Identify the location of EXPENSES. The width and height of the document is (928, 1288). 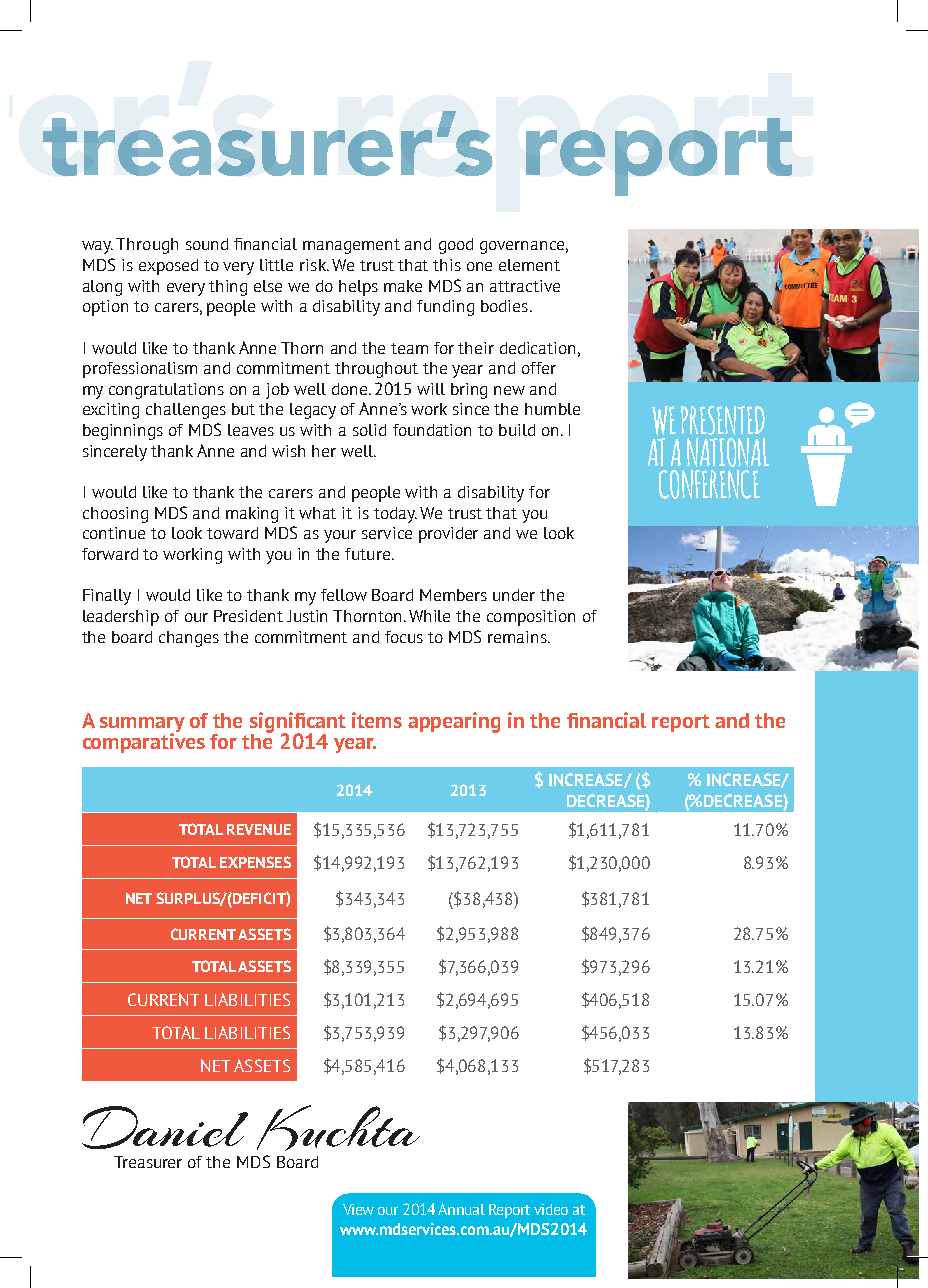
(255, 862).
